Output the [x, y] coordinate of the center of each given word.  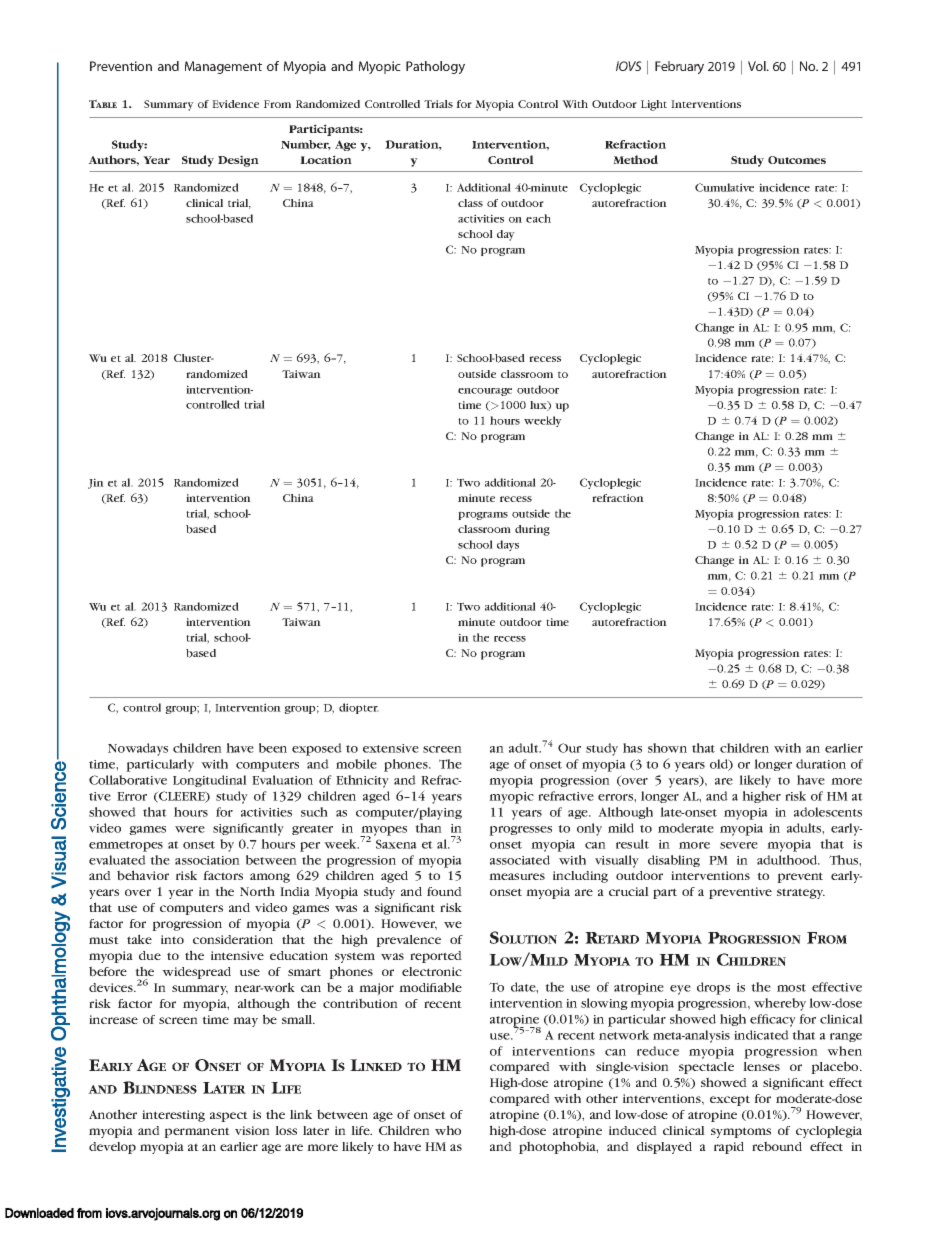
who [448, 1130]
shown [667, 748]
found [444, 891]
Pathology [435, 67]
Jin [96, 483]
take [139, 939]
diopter [359, 708]
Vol [758, 66]
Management [223, 67]
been [273, 748]
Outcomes [797, 160]
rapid [729, 1148]
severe [739, 845]
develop [112, 1148]
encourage [485, 392]
